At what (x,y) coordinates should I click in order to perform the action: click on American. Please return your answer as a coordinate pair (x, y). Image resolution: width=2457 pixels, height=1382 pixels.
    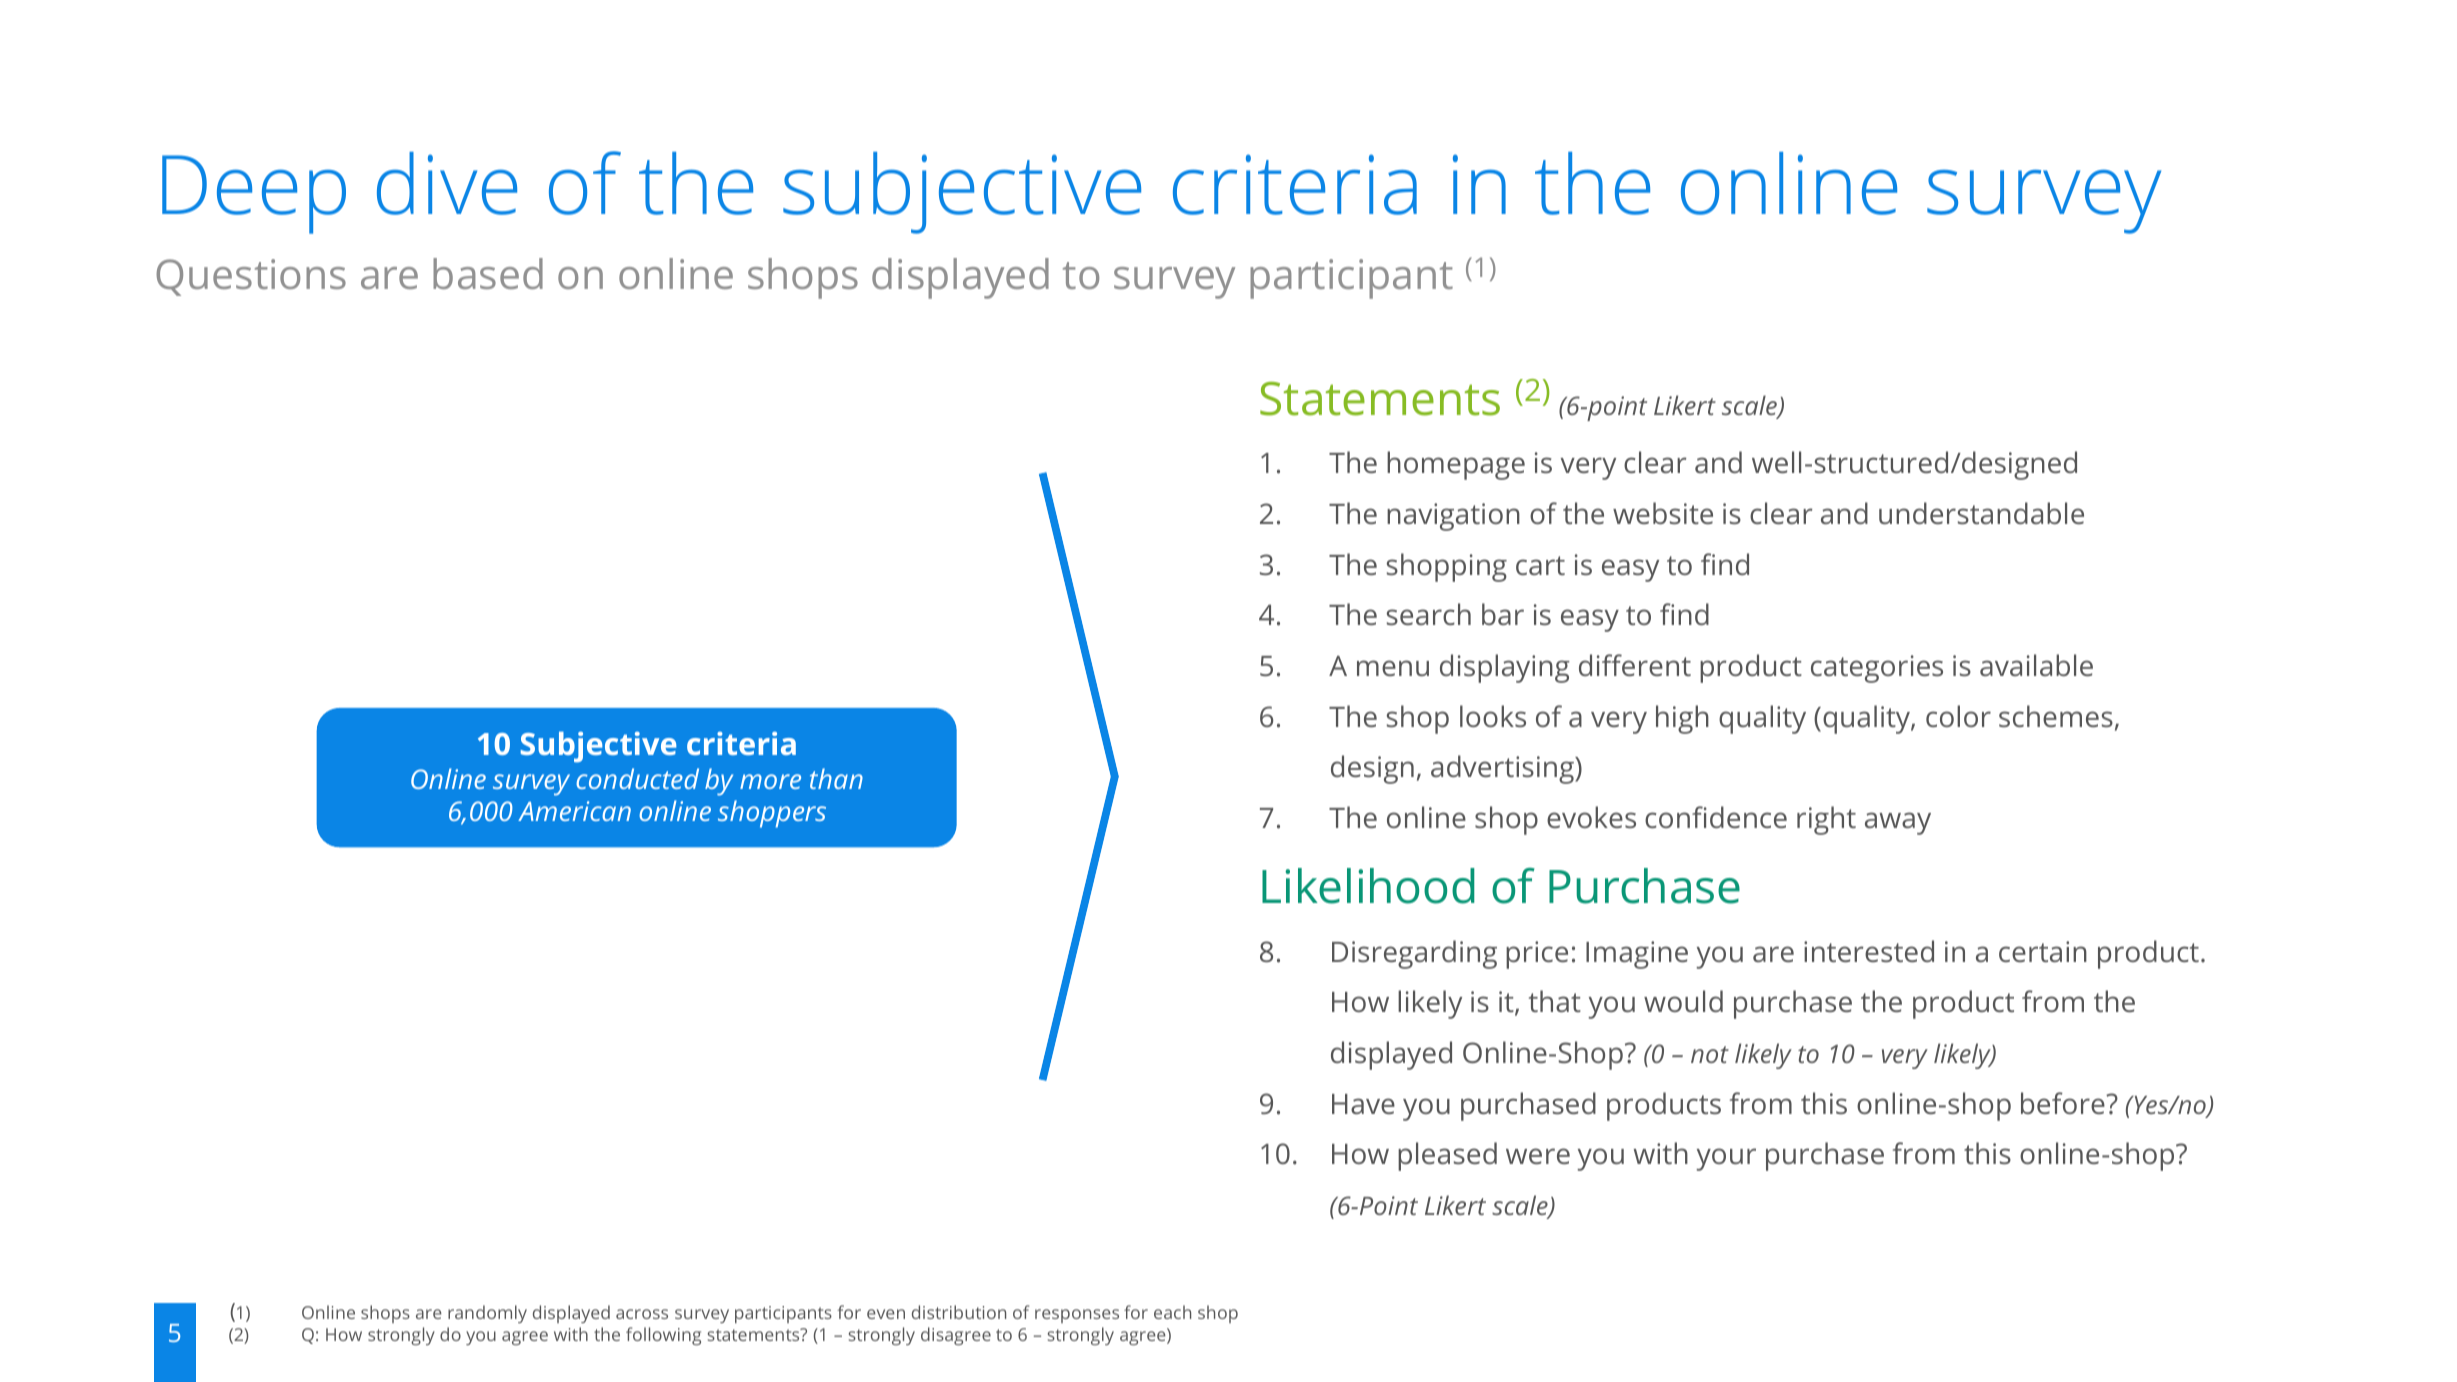
    Looking at the image, I should click on (574, 811).
